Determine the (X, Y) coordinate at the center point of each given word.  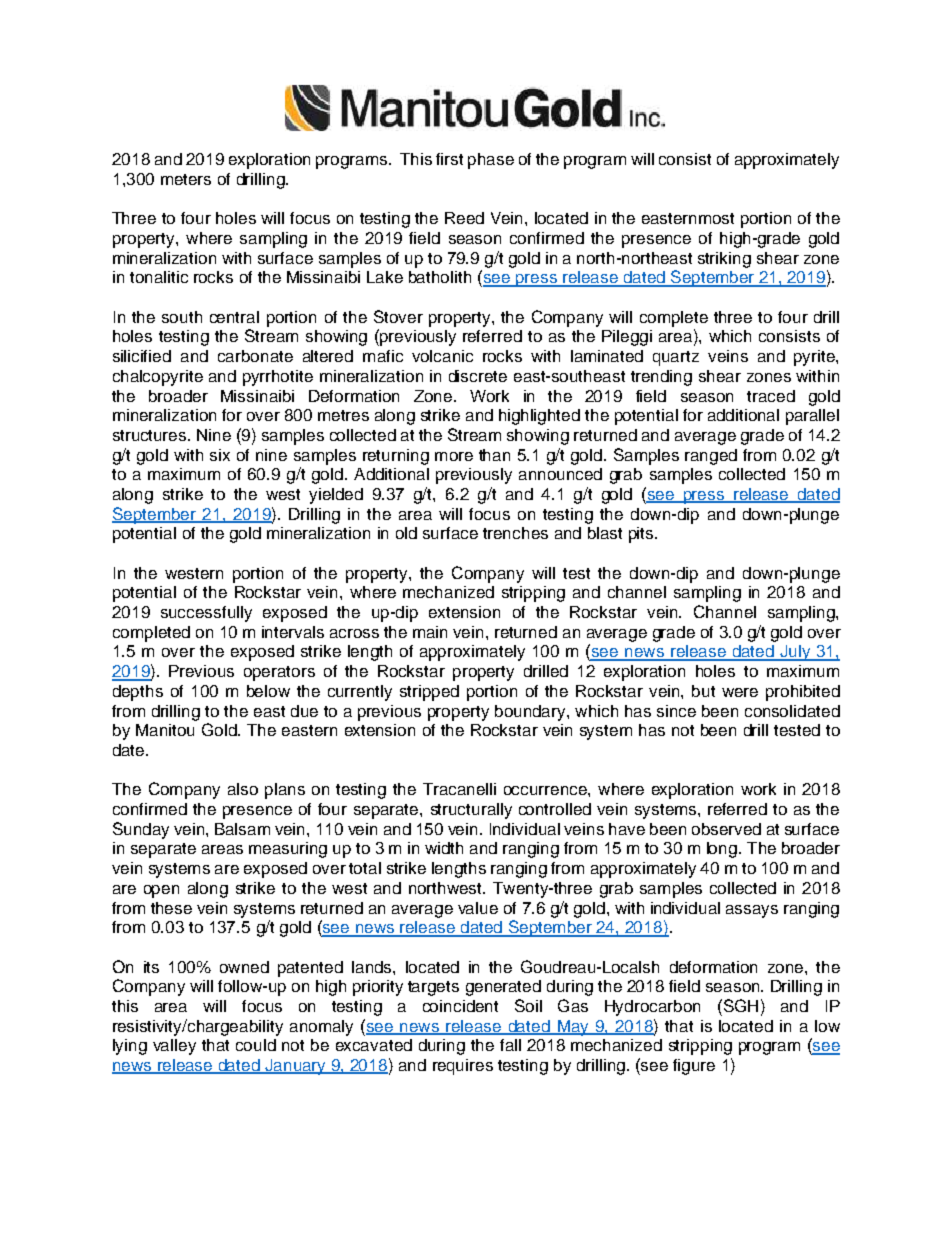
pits (642, 535)
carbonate (255, 356)
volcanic (442, 356)
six (220, 455)
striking (724, 260)
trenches (515, 533)
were (740, 692)
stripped (429, 693)
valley (174, 1047)
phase (491, 161)
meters (186, 179)
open (161, 891)
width (444, 848)
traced (771, 396)
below (268, 691)
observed (726, 829)
